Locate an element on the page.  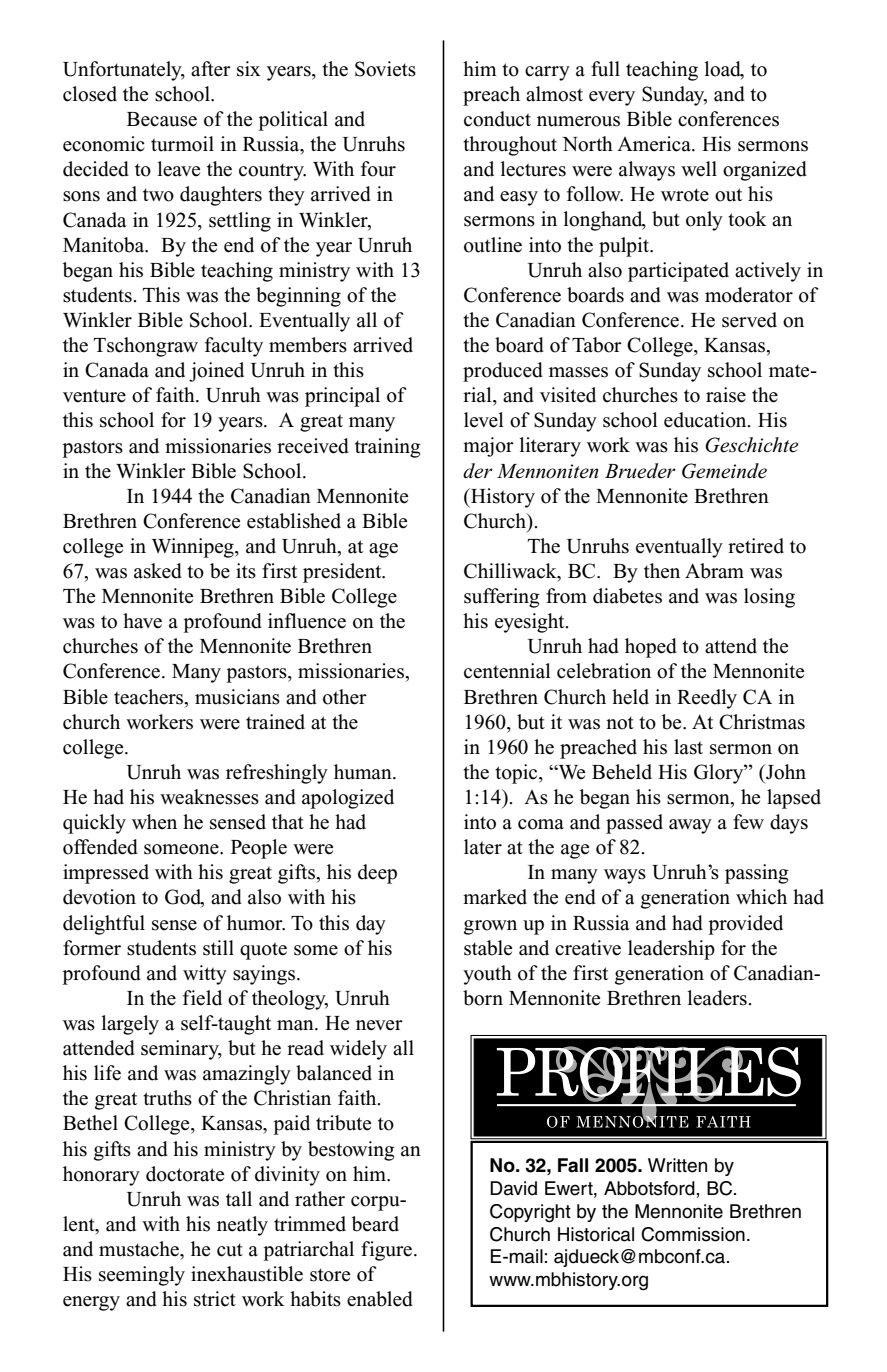
centennial is located at coordinates (507, 671).
